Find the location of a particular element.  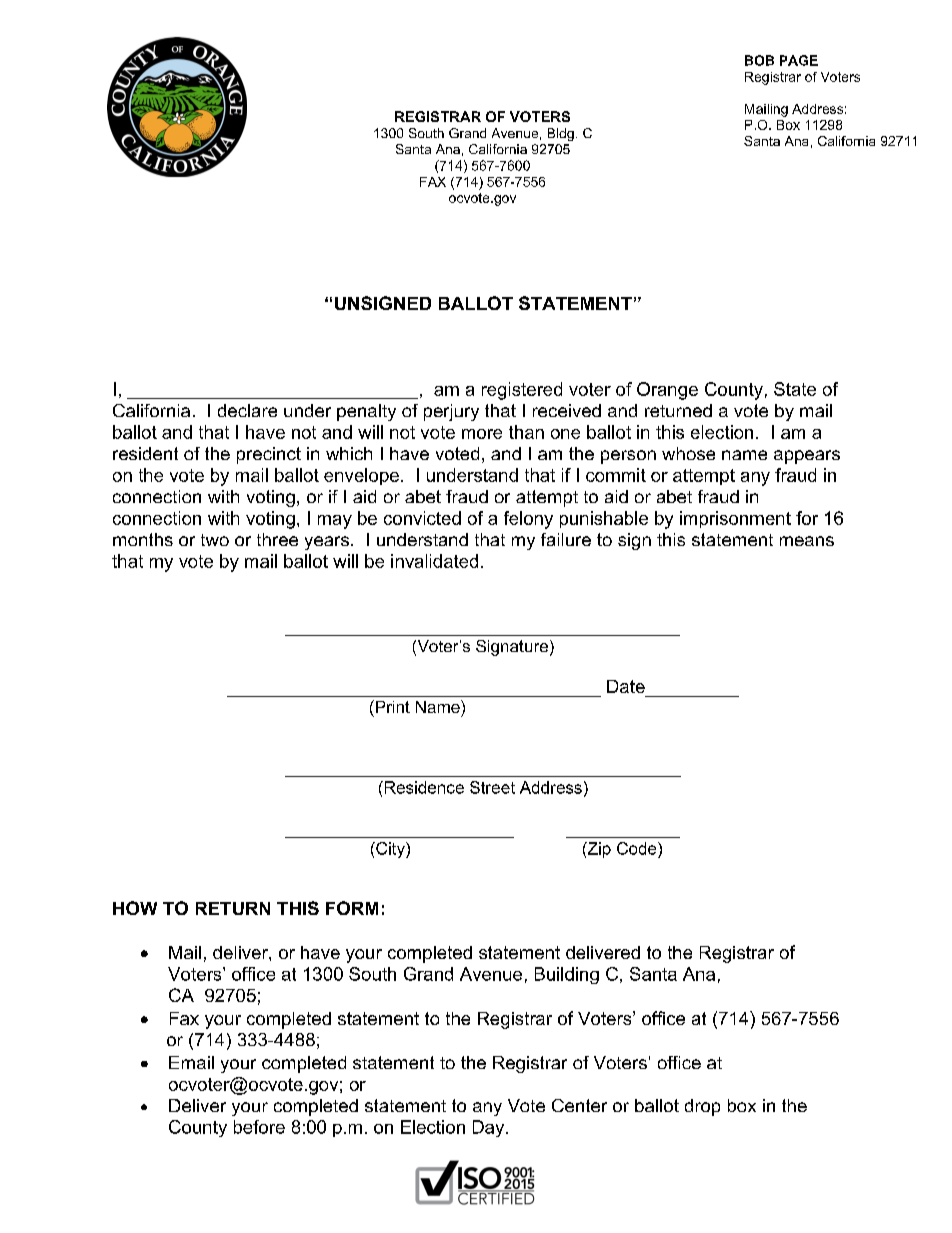

before is located at coordinates (259, 1127).
